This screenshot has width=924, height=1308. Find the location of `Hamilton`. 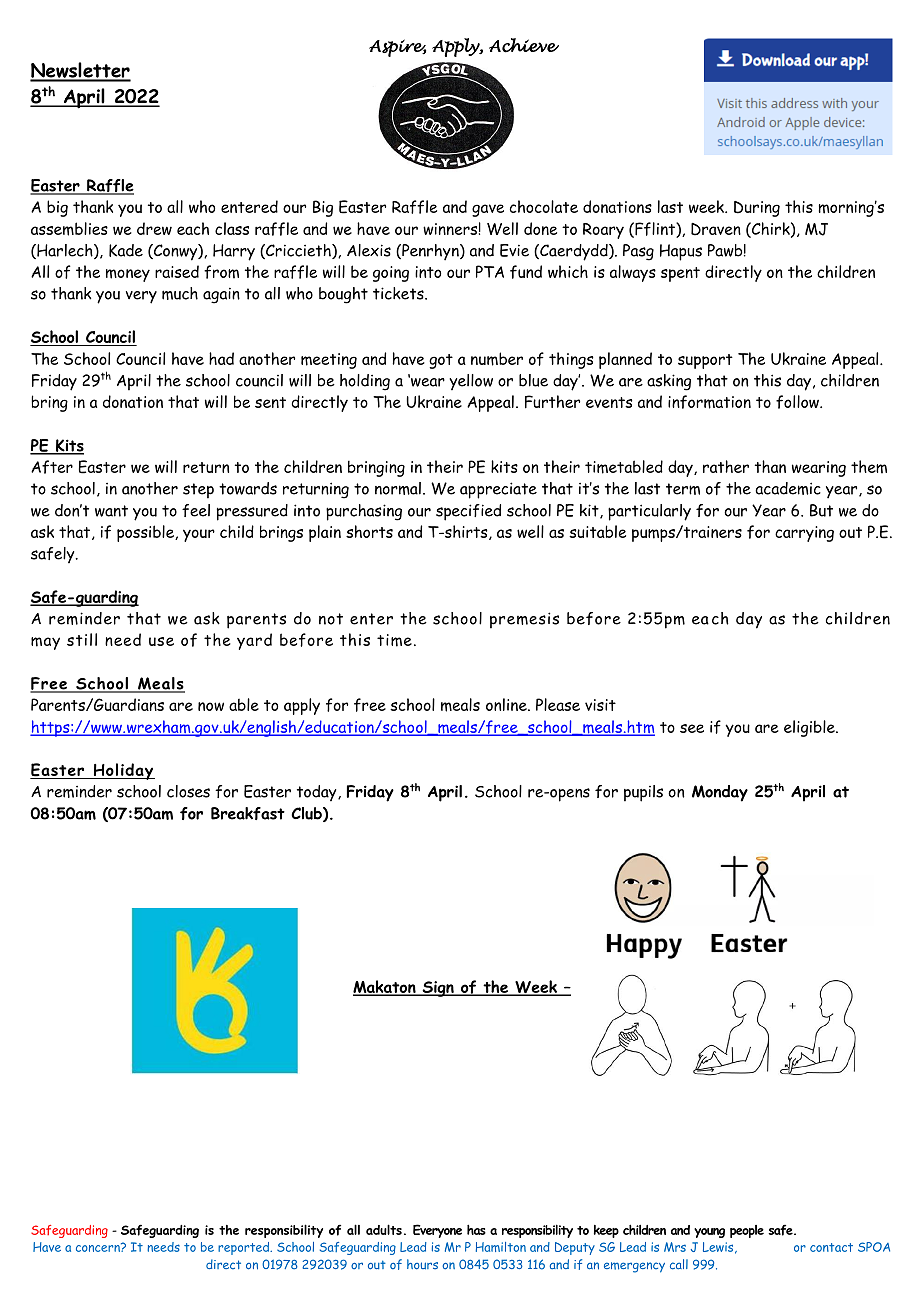

Hamilton is located at coordinates (501, 1247).
